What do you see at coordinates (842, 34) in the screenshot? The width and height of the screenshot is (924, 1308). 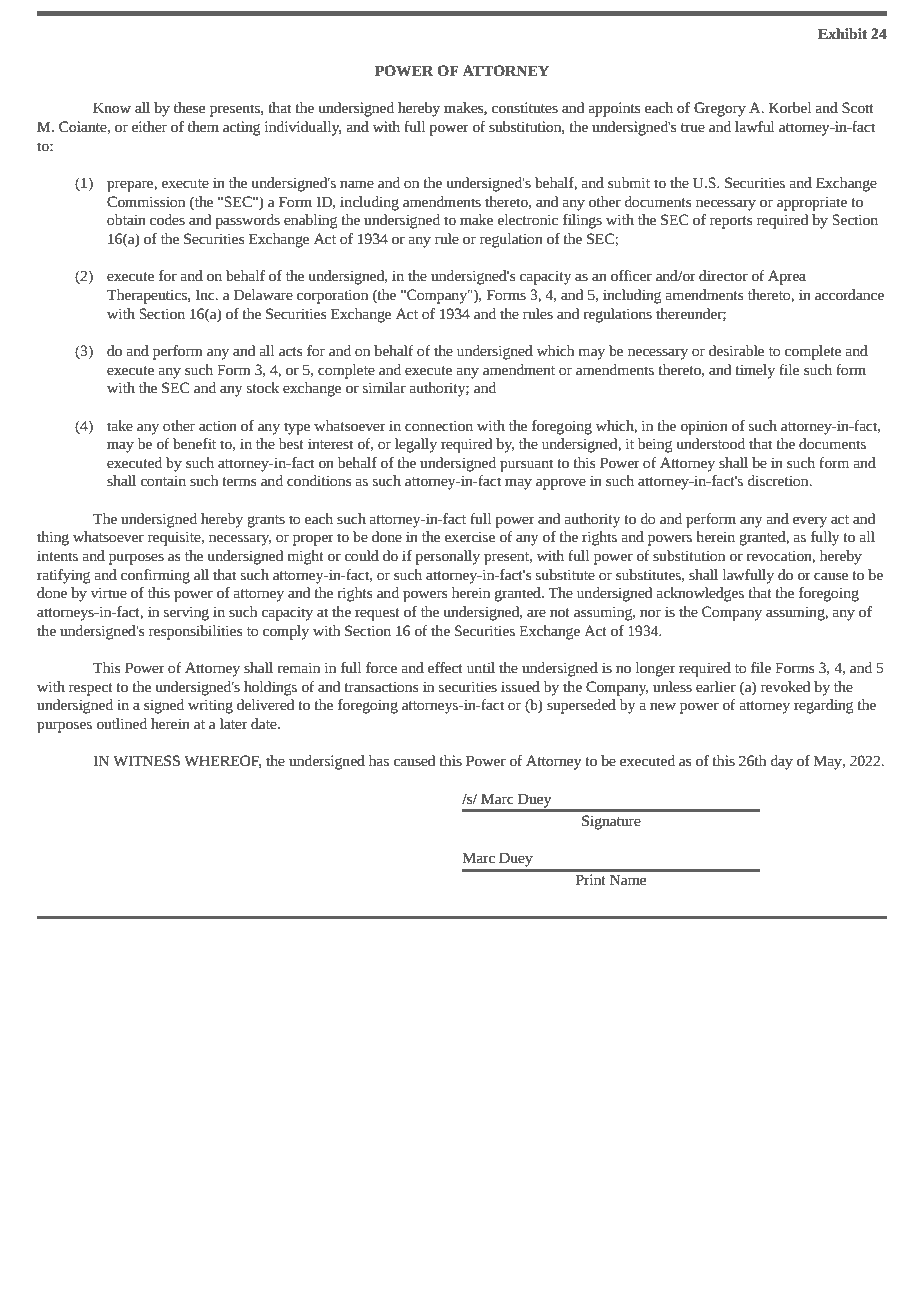 I see `Exhibit` at bounding box center [842, 34].
